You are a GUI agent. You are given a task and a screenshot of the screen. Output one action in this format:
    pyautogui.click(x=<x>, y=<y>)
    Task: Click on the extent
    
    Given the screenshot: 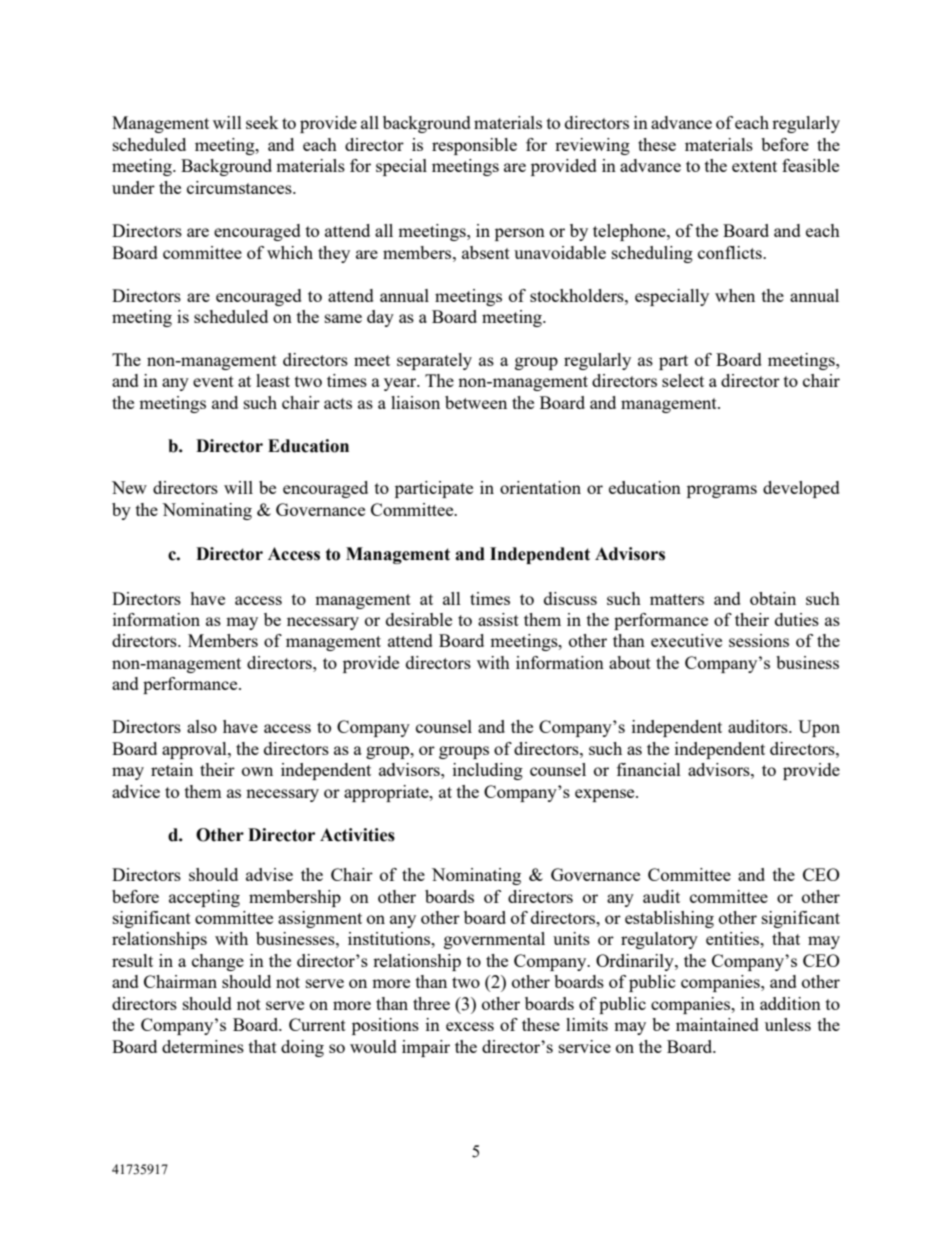 What is the action you would take?
    pyautogui.click(x=754, y=166)
